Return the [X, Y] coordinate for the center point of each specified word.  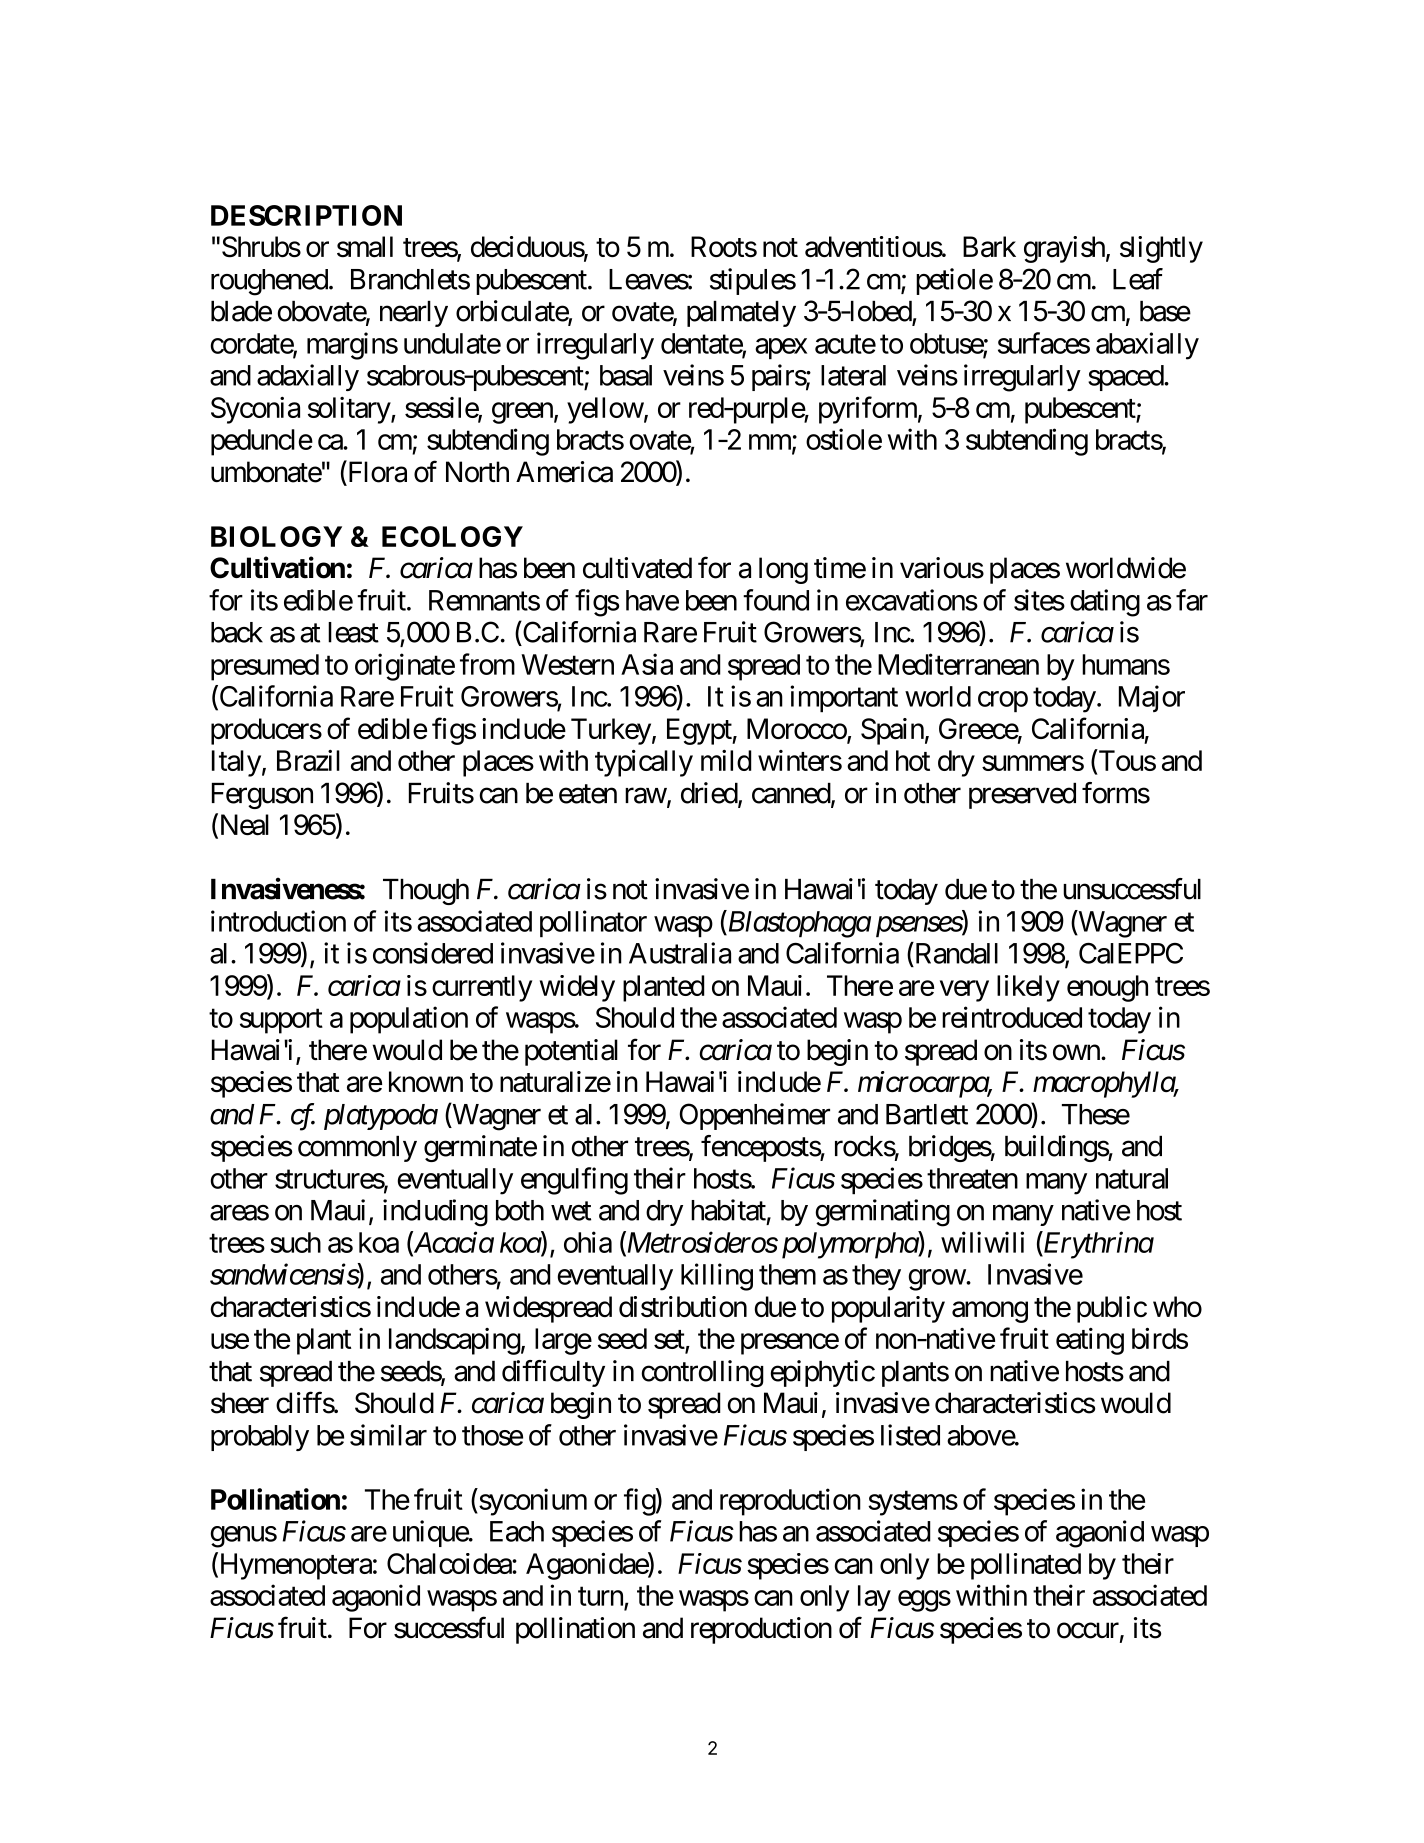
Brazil [308, 760]
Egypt [700, 731]
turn [600, 1596]
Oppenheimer [755, 1116]
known [426, 1081]
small [365, 247]
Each [517, 1531]
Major [1152, 698]
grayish [1064, 249]
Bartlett [927, 1114]
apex [781, 349]
